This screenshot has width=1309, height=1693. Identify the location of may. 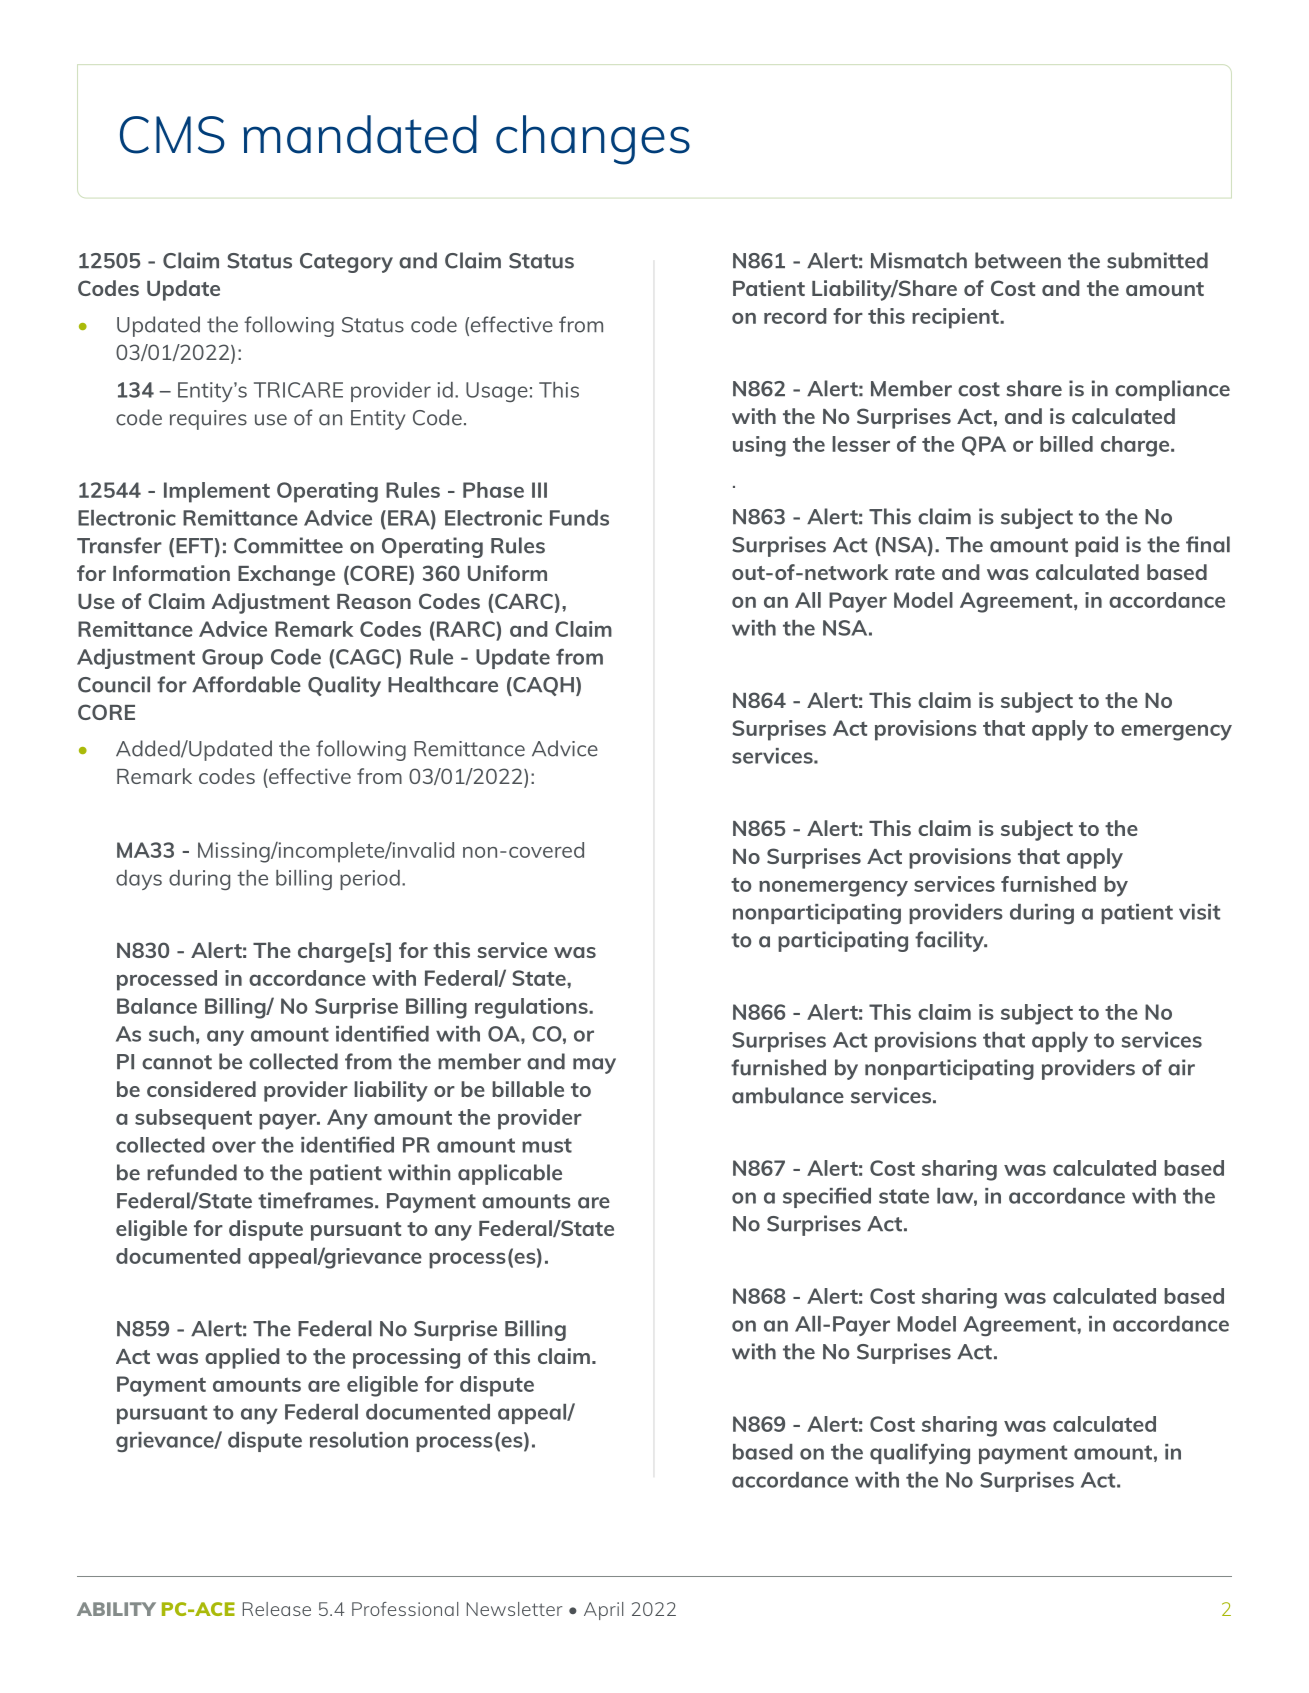
(594, 1066).
